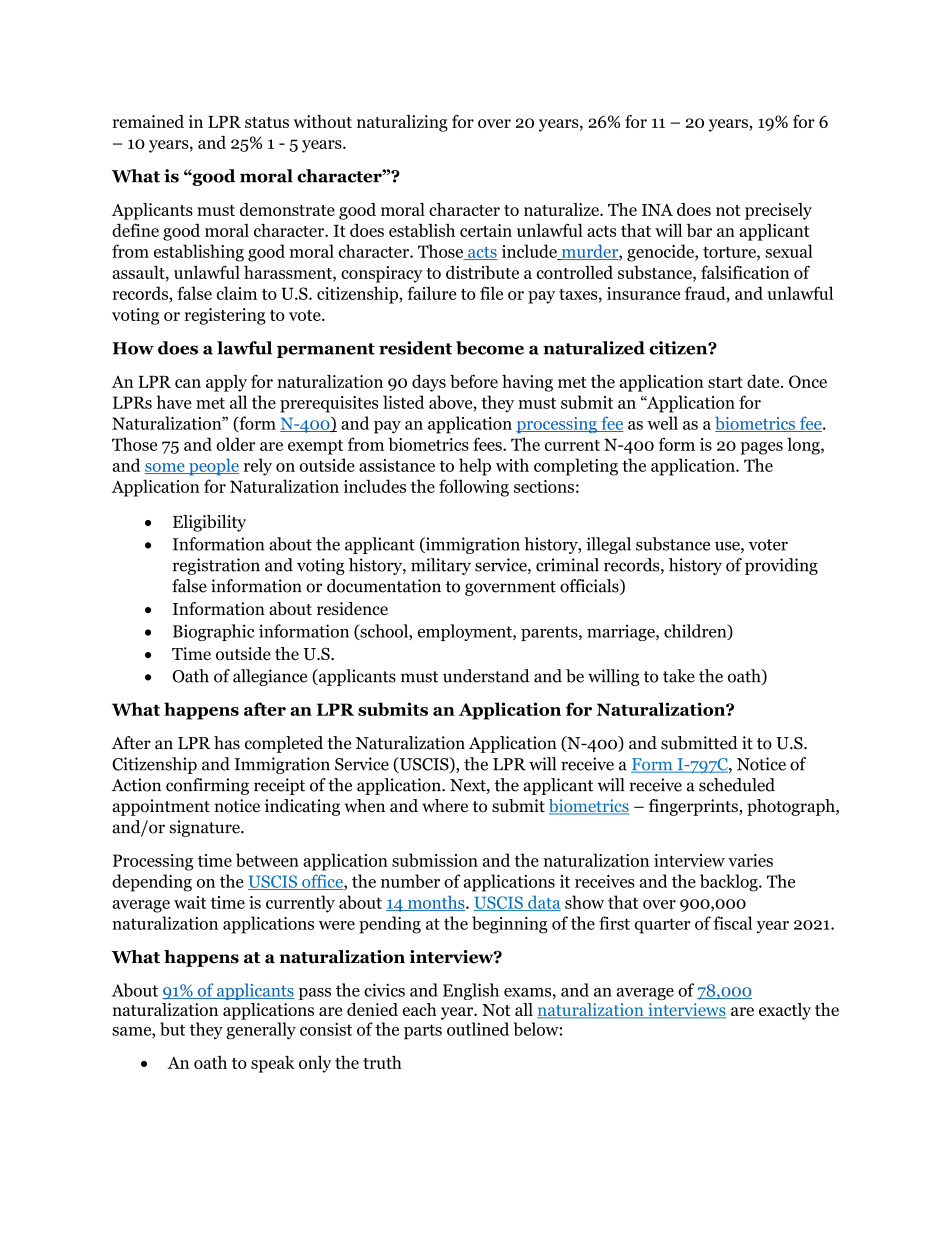 Image resolution: width=952 pixels, height=1233 pixels. What do you see at coordinates (486, 230) in the screenshot?
I see `certain` at bounding box center [486, 230].
